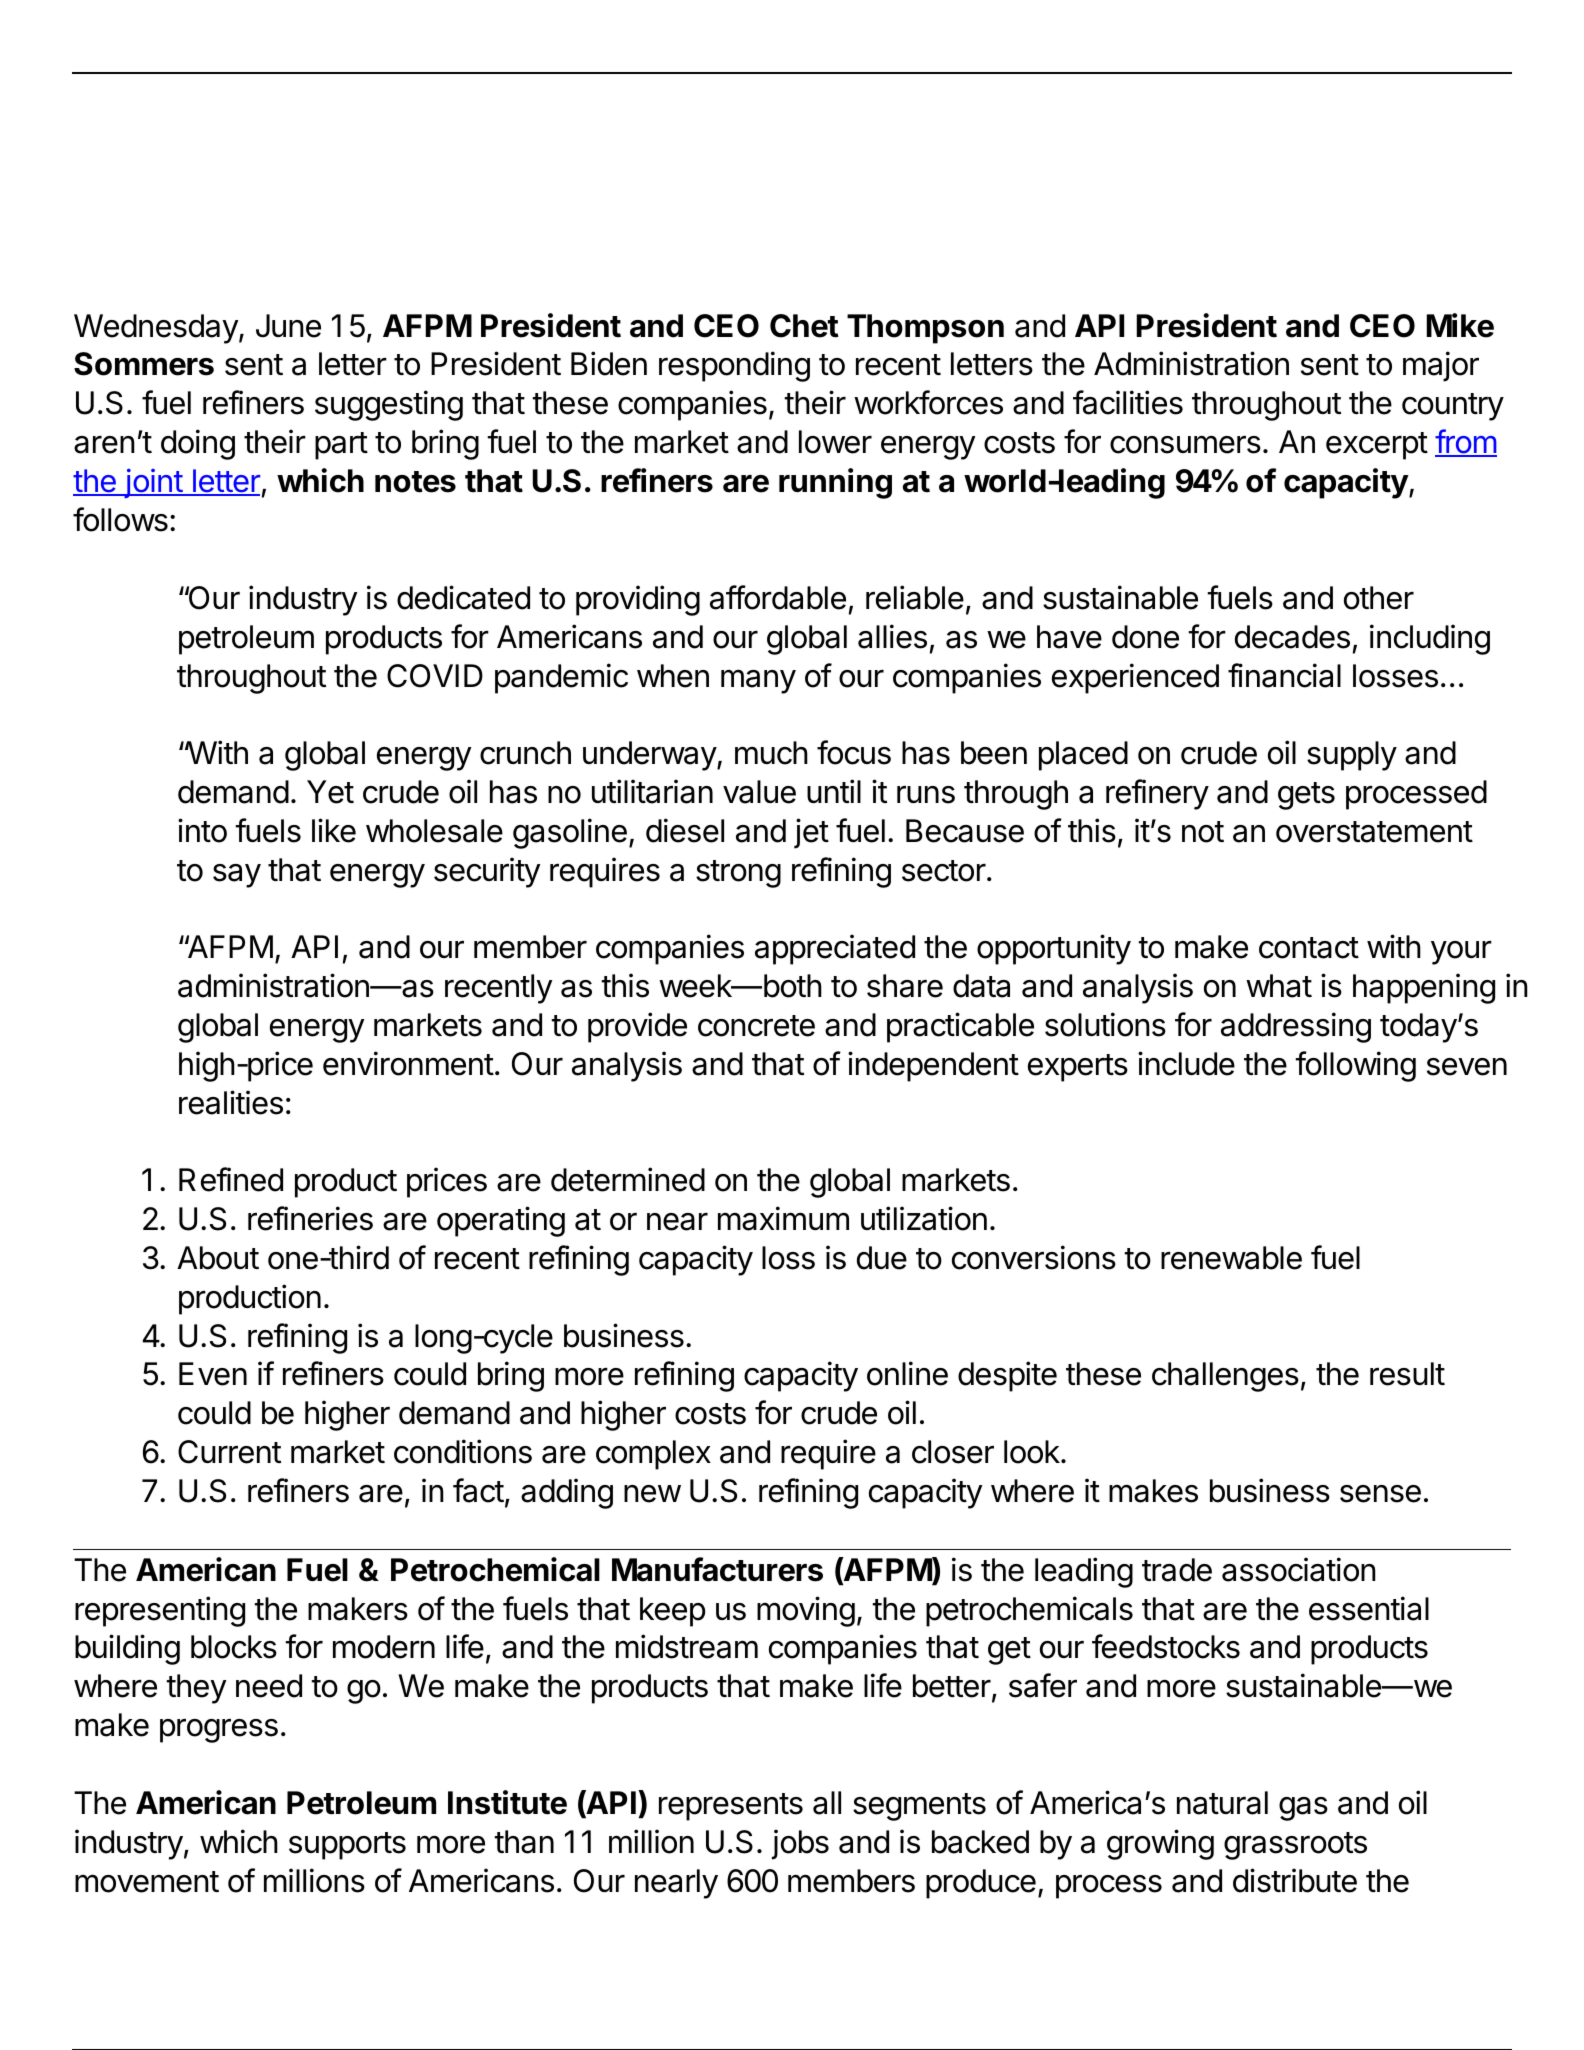  I want to click on responding, so click(734, 366).
